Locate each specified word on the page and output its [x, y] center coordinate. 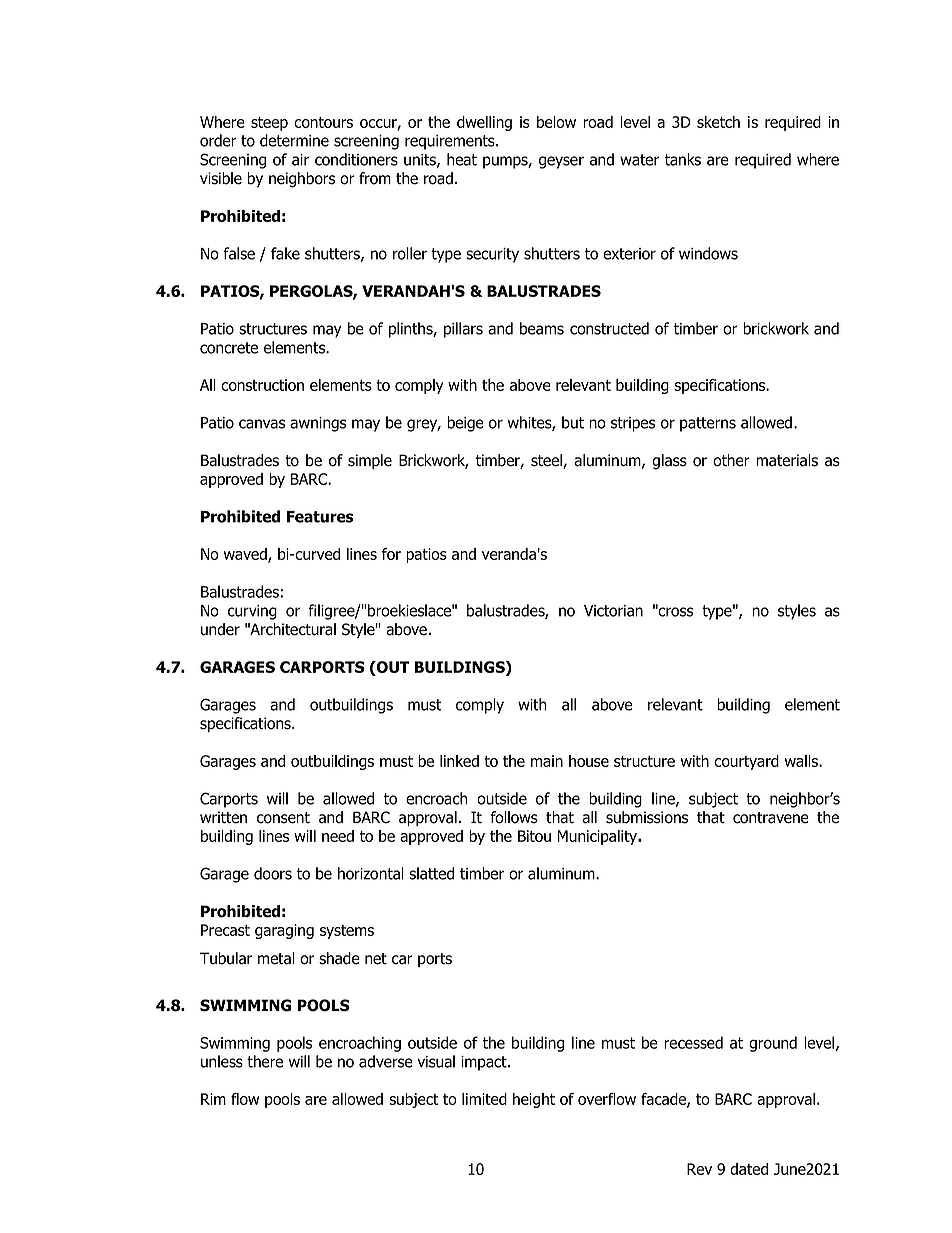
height [534, 1100]
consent [283, 818]
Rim [213, 1099]
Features [320, 517]
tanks [683, 159]
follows [514, 817]
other [731, 460]
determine [294, 140]
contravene [771, 818]
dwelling [484, 123]
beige [465, 424]
